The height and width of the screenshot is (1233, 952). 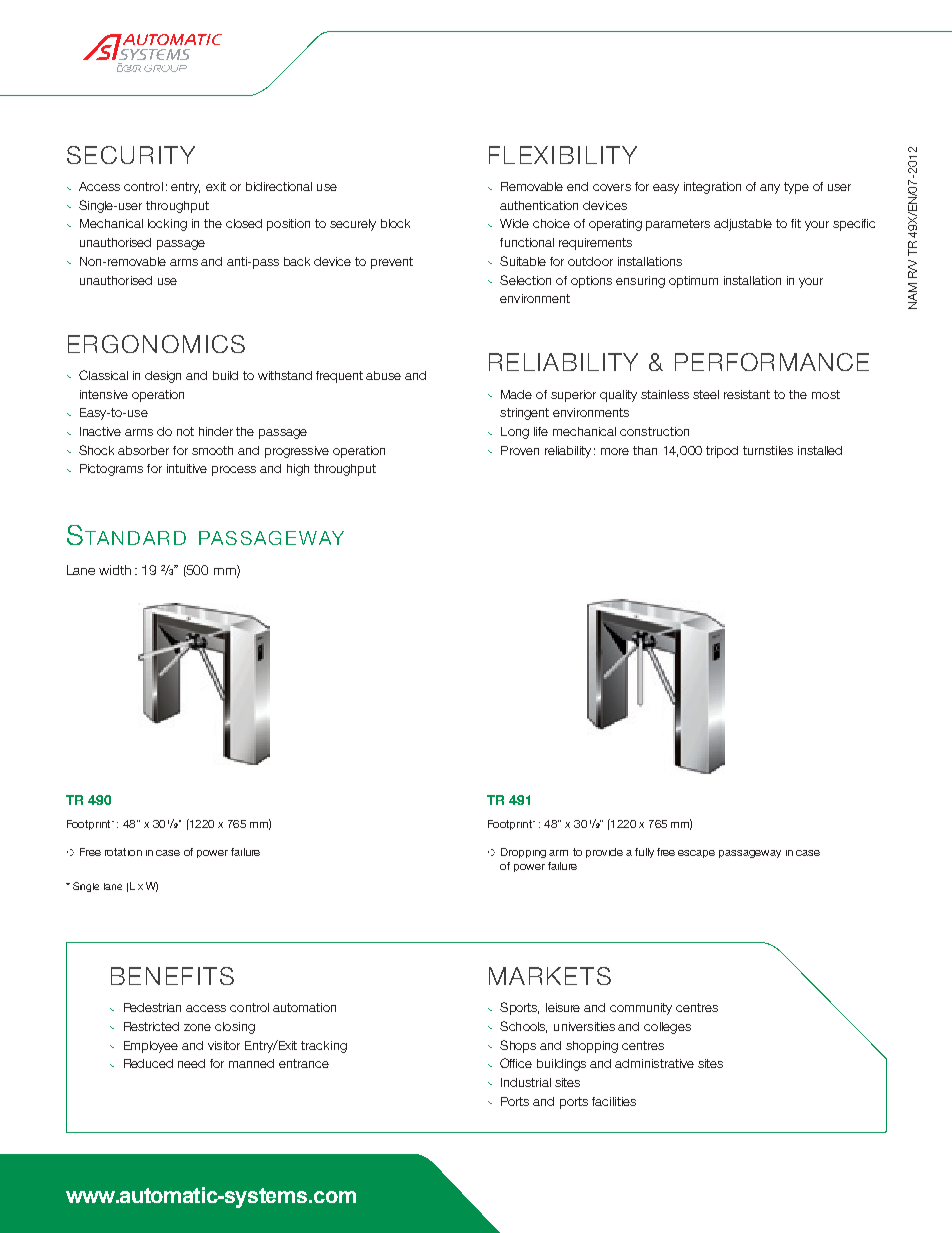 What do you see at coordinates (516, 1063) in the screenshot?
I see `Office` at bounding box center [516, 1063].
